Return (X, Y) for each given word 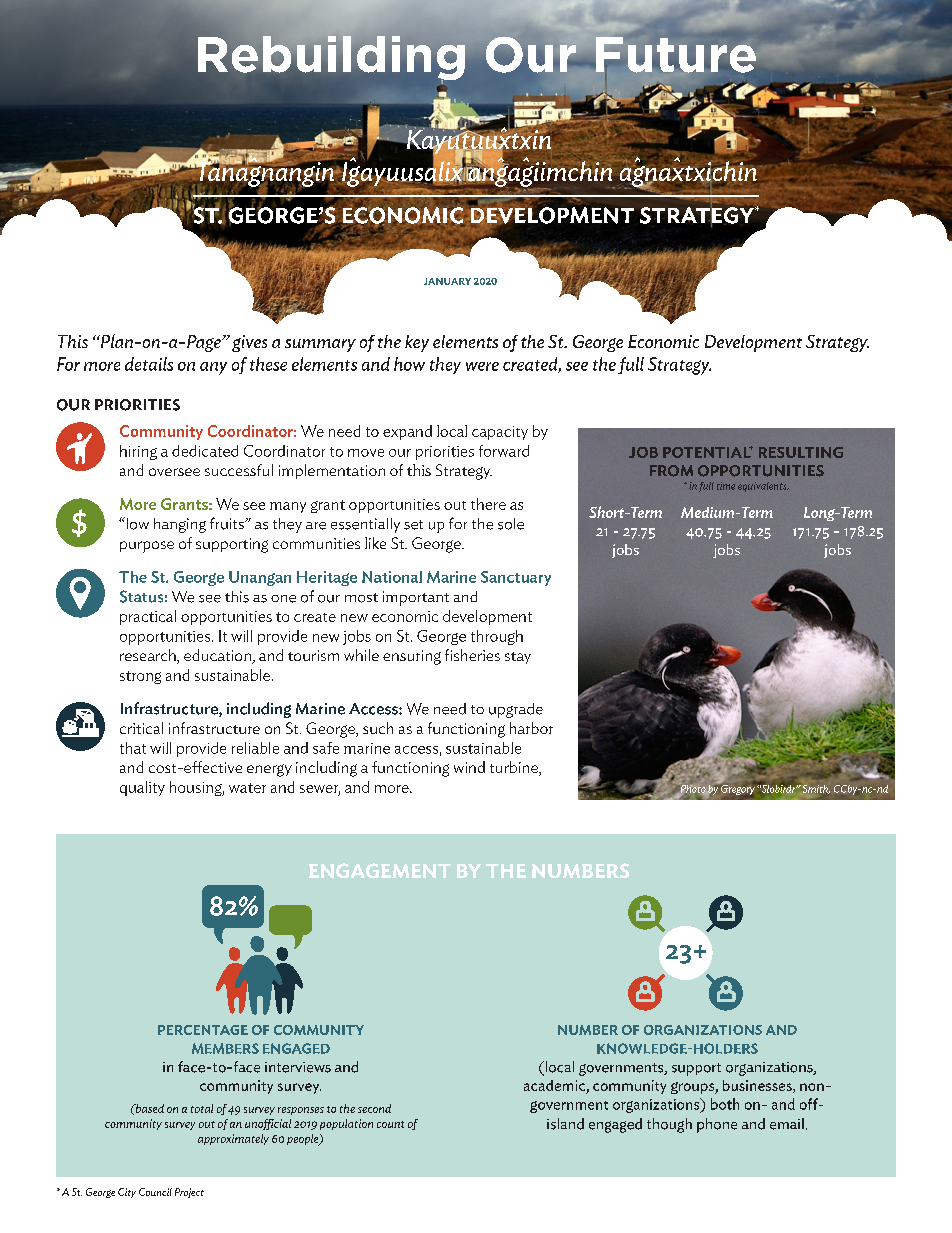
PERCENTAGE (203, 1030)
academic (555, 1087)
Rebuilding (331, 58)
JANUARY (447, 281)
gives (249, 343)
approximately (233, 1139)
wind (469, 767)
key (417, 343)
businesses (758, 1086)
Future (676, 55)
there (488, 504)
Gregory (737, 789)
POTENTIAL (708, 452)
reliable (255, 748)
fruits (228, 523)
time (726, 486)
